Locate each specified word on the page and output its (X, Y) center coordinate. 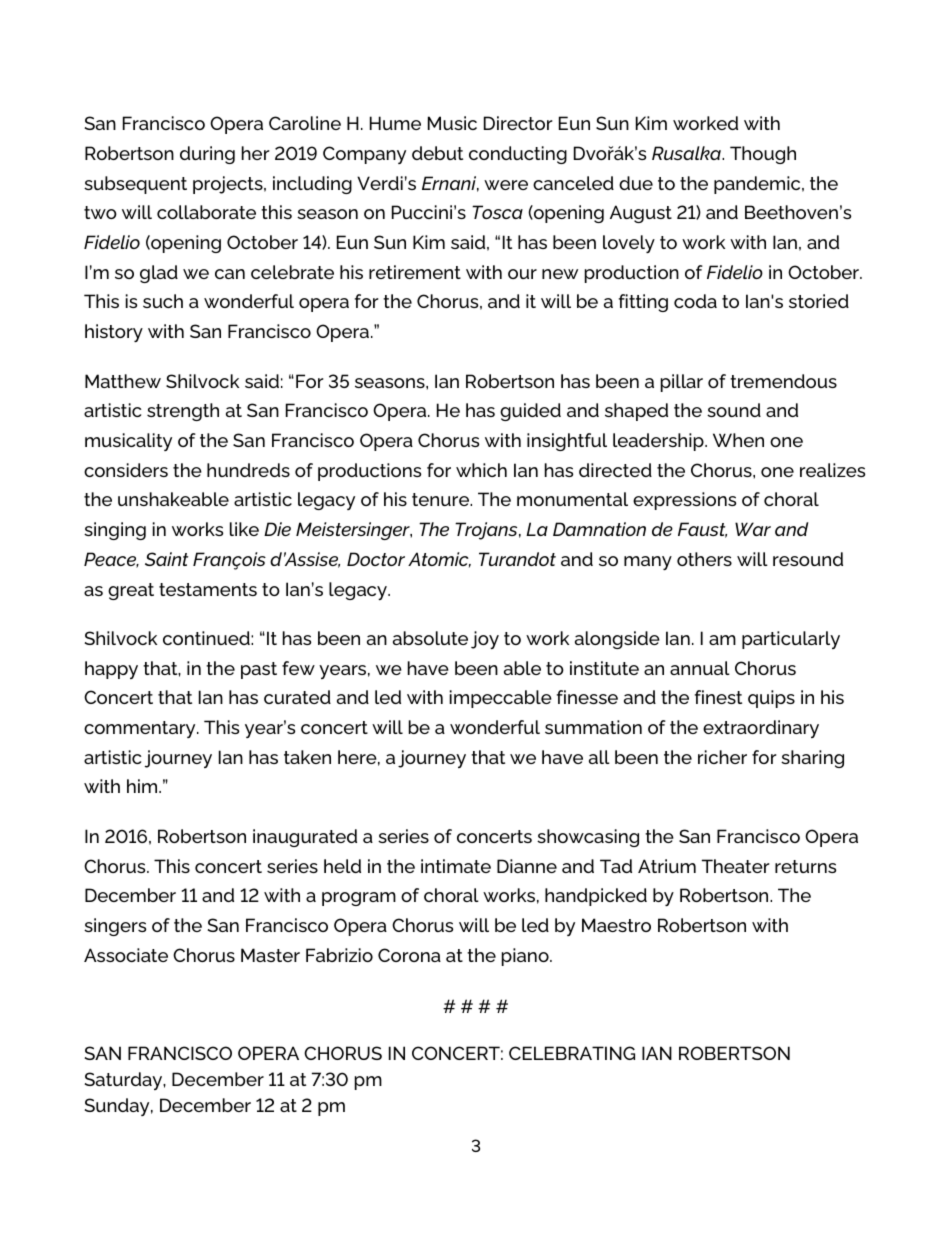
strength (183, 412)
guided (530, 412)
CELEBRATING (572, 1053)
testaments (208, 589)
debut (437, 153)
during (207, 155)
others (704, 559)
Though (763, 155)
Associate (126, 955)
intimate (456, 866)
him (143, 786)
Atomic (439, 560)
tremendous (783, 381)
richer (722, 757)
